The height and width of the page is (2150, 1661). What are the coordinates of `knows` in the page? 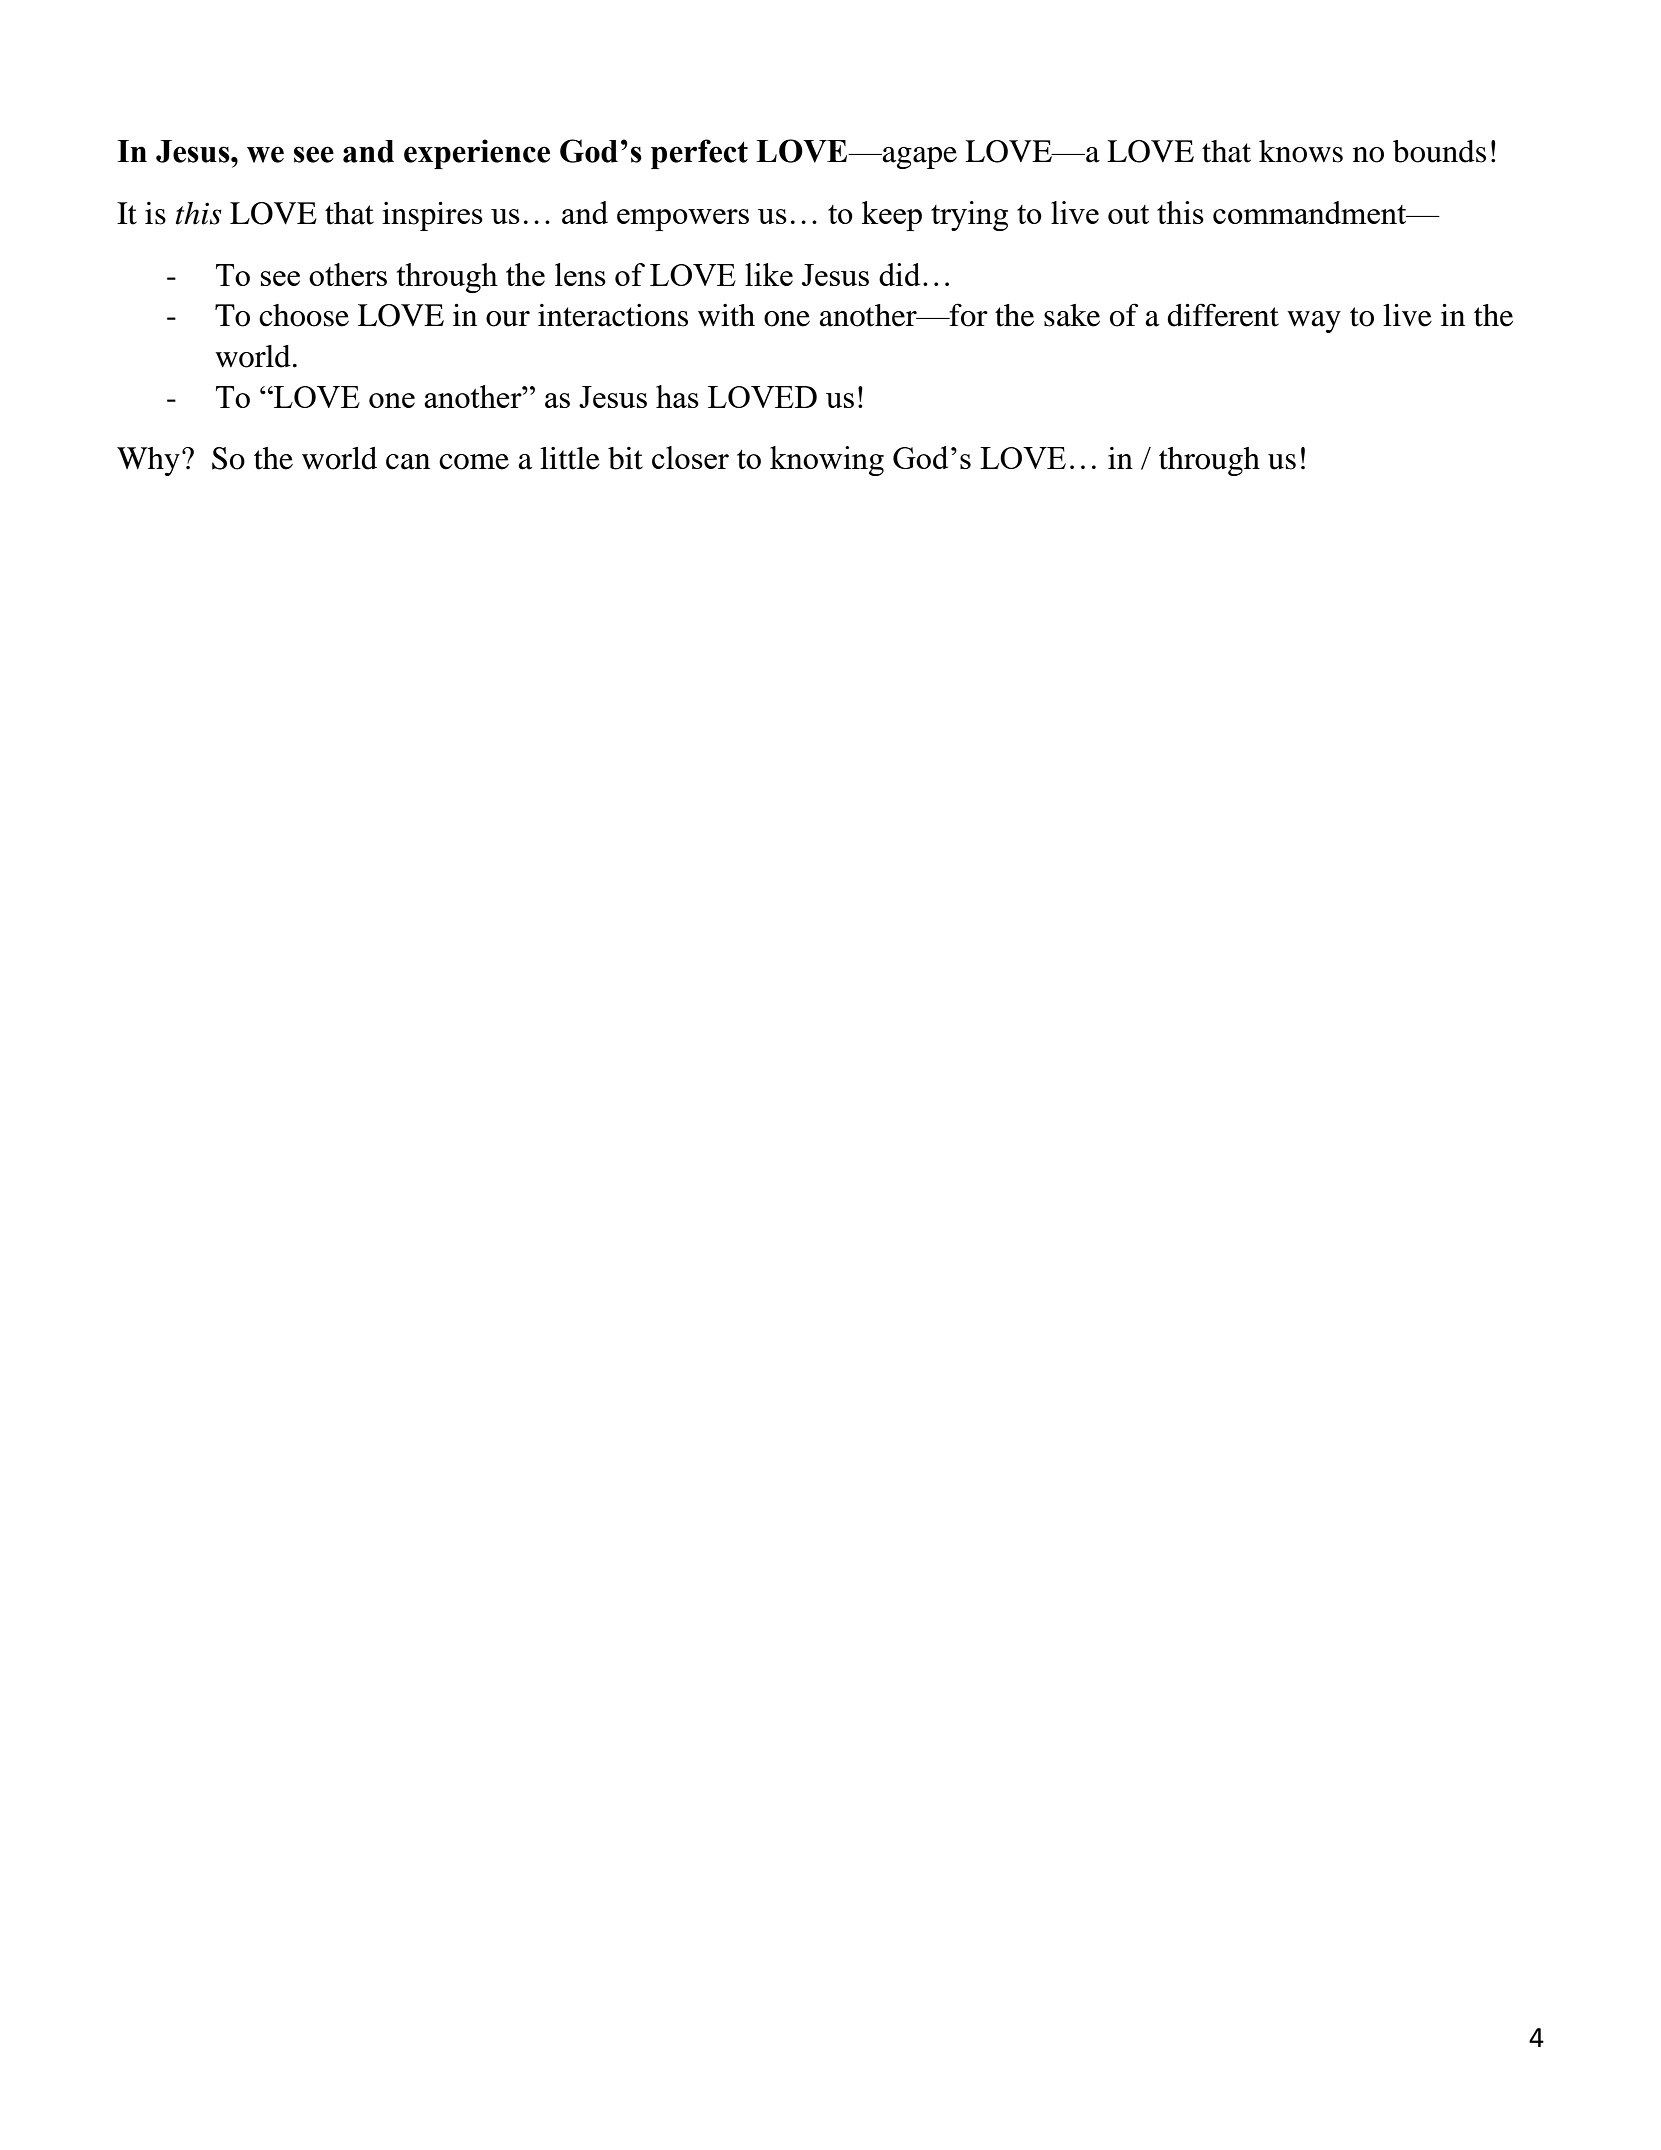 It's located at (1301, 151).
